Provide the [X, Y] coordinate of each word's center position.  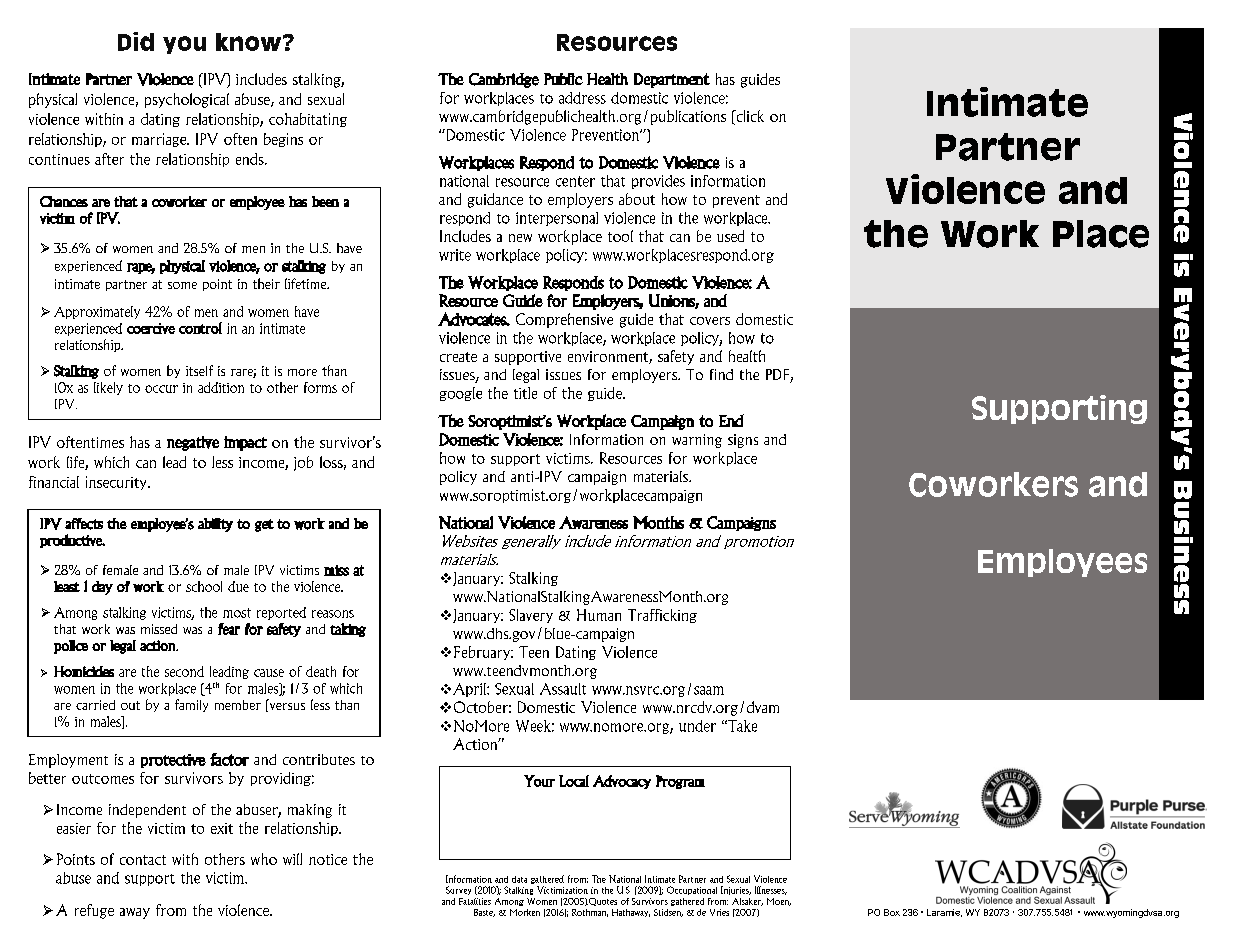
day [102, 588]
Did [136, 41]
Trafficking [662, 616]
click [749, 116]
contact [143, 860]
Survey [458, 890]
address [582, 98]
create [458, 357]
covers [710, 321]
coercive [151, 328]
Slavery [531, 616]
